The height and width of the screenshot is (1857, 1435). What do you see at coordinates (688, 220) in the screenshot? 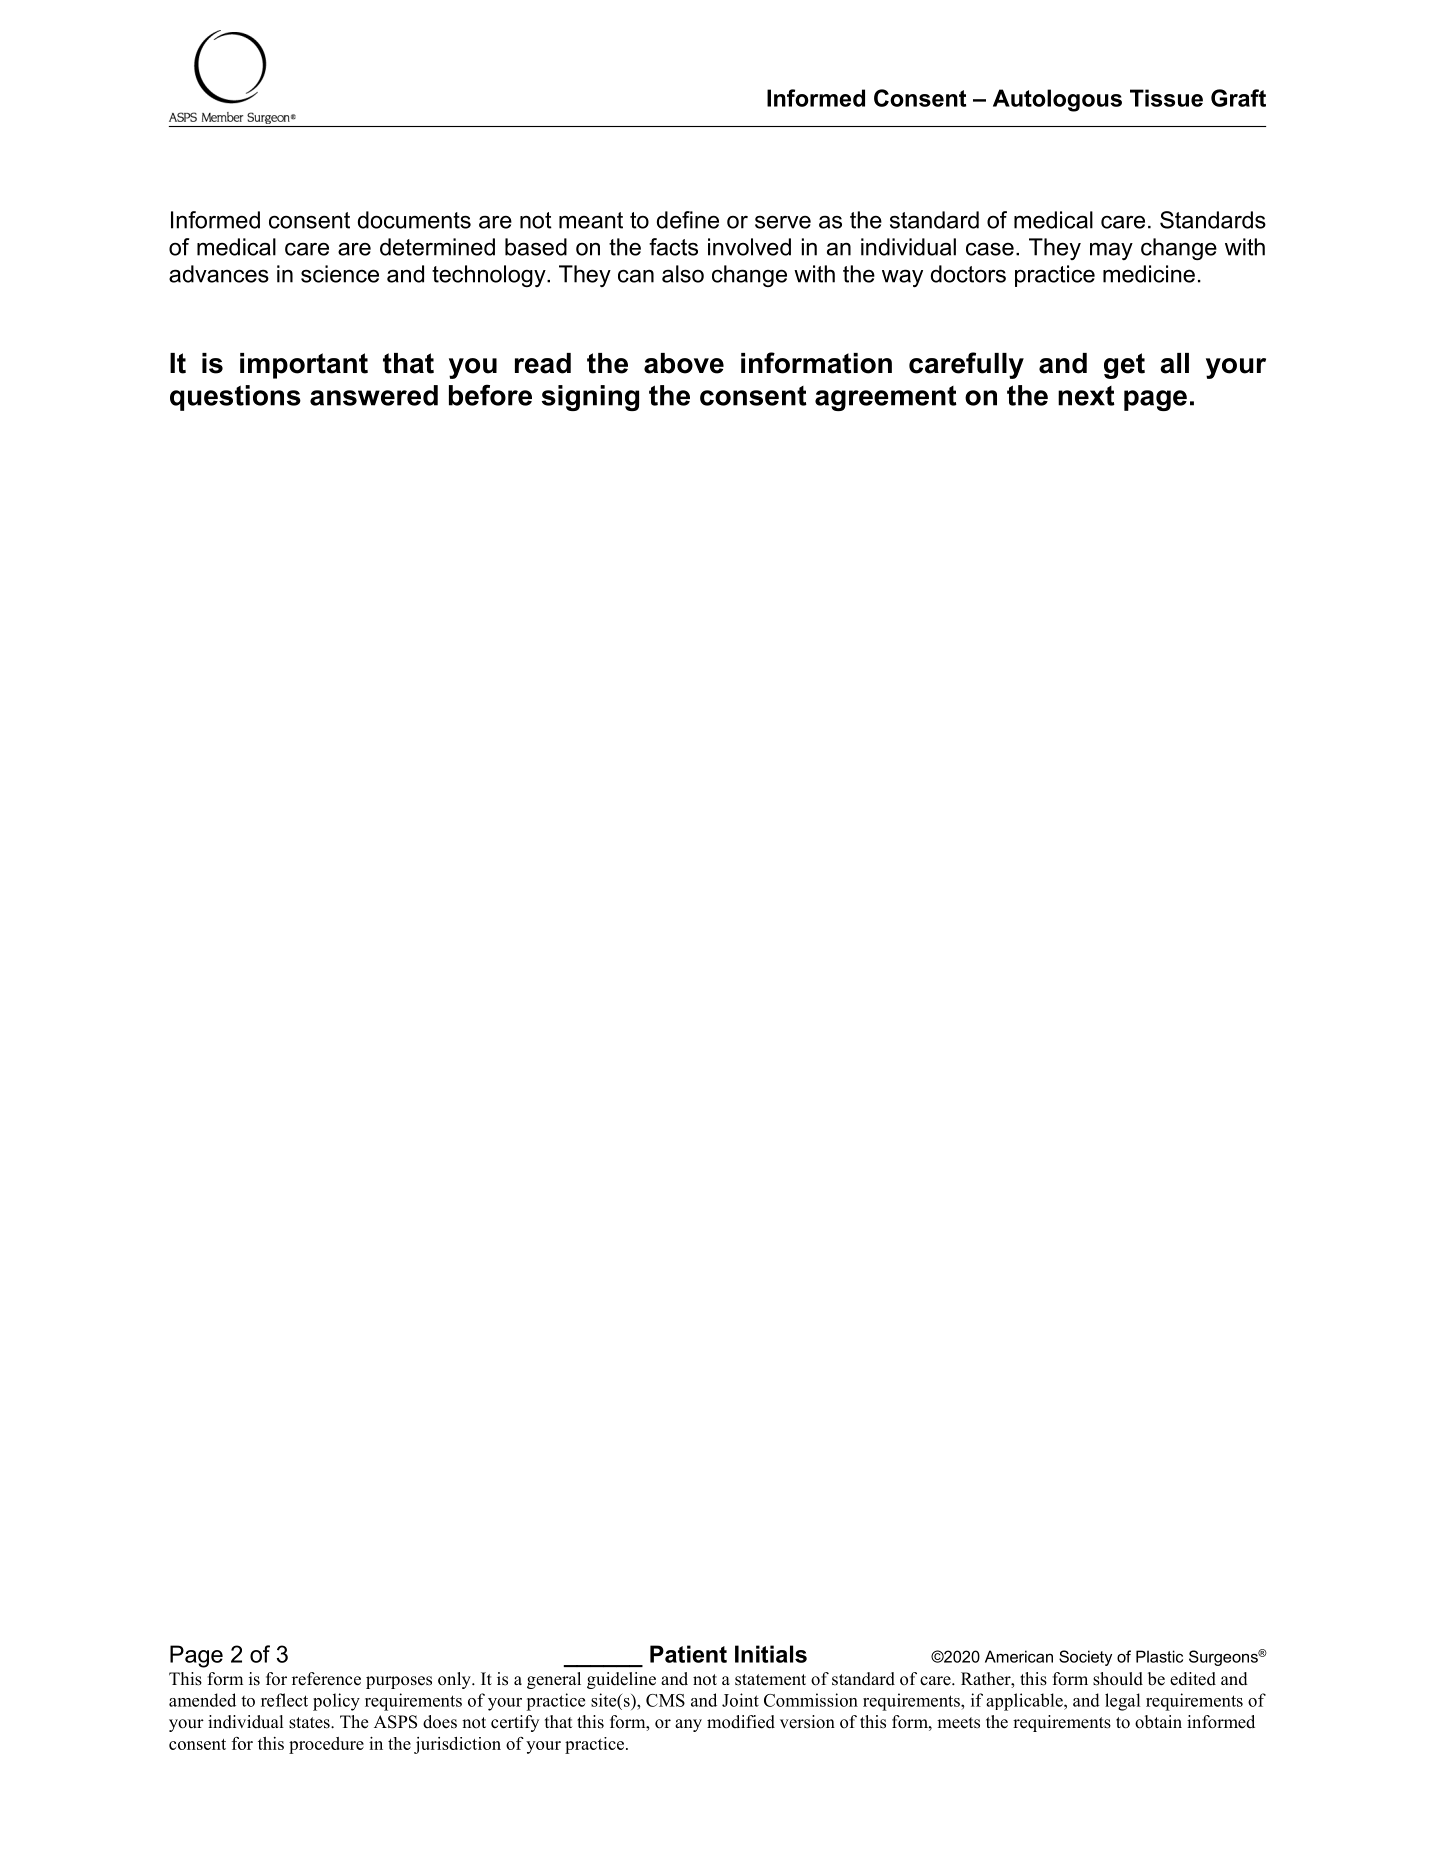
I see `define` at bounding box center [688, 220].
